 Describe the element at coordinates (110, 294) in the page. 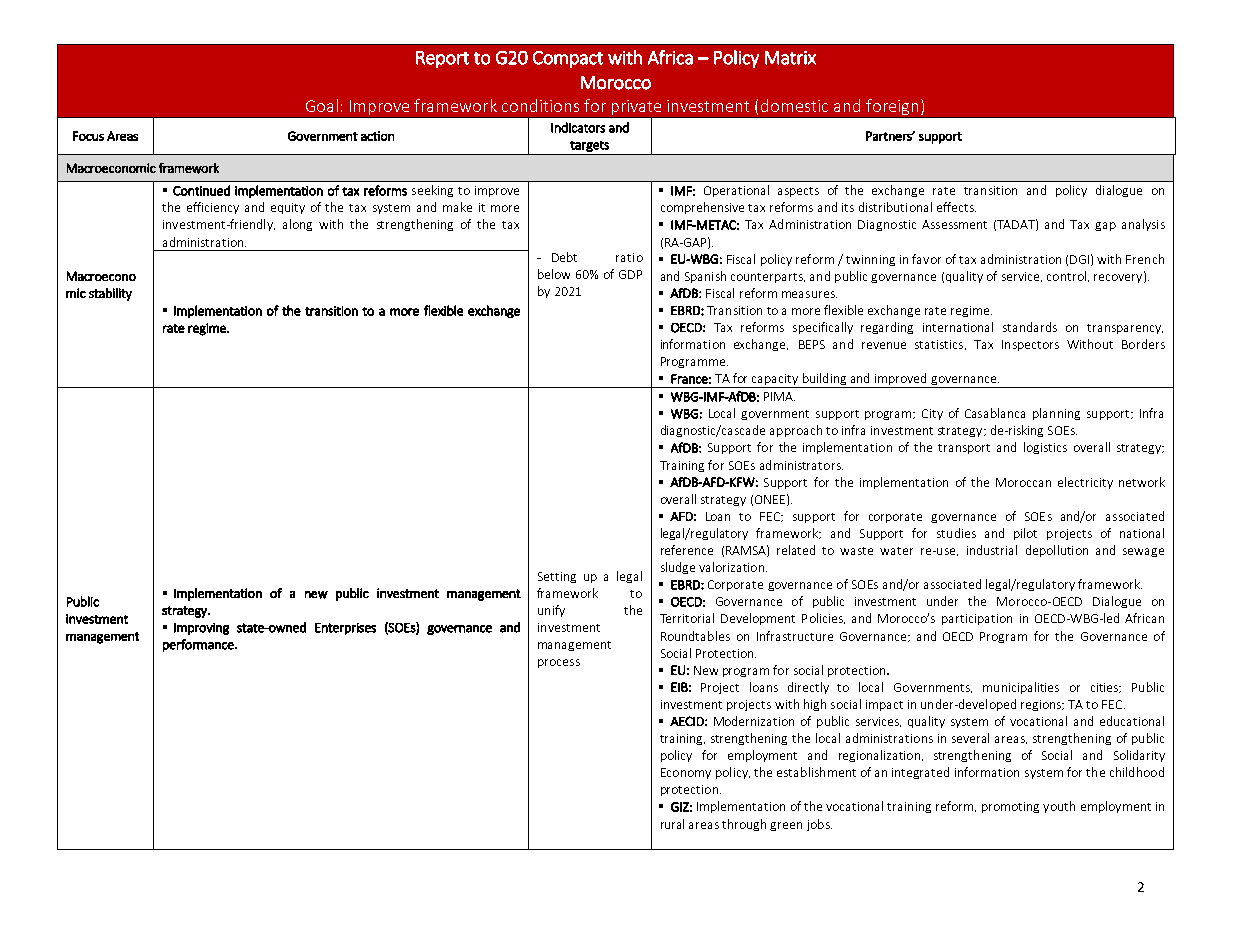

I see `stability` at that location.
